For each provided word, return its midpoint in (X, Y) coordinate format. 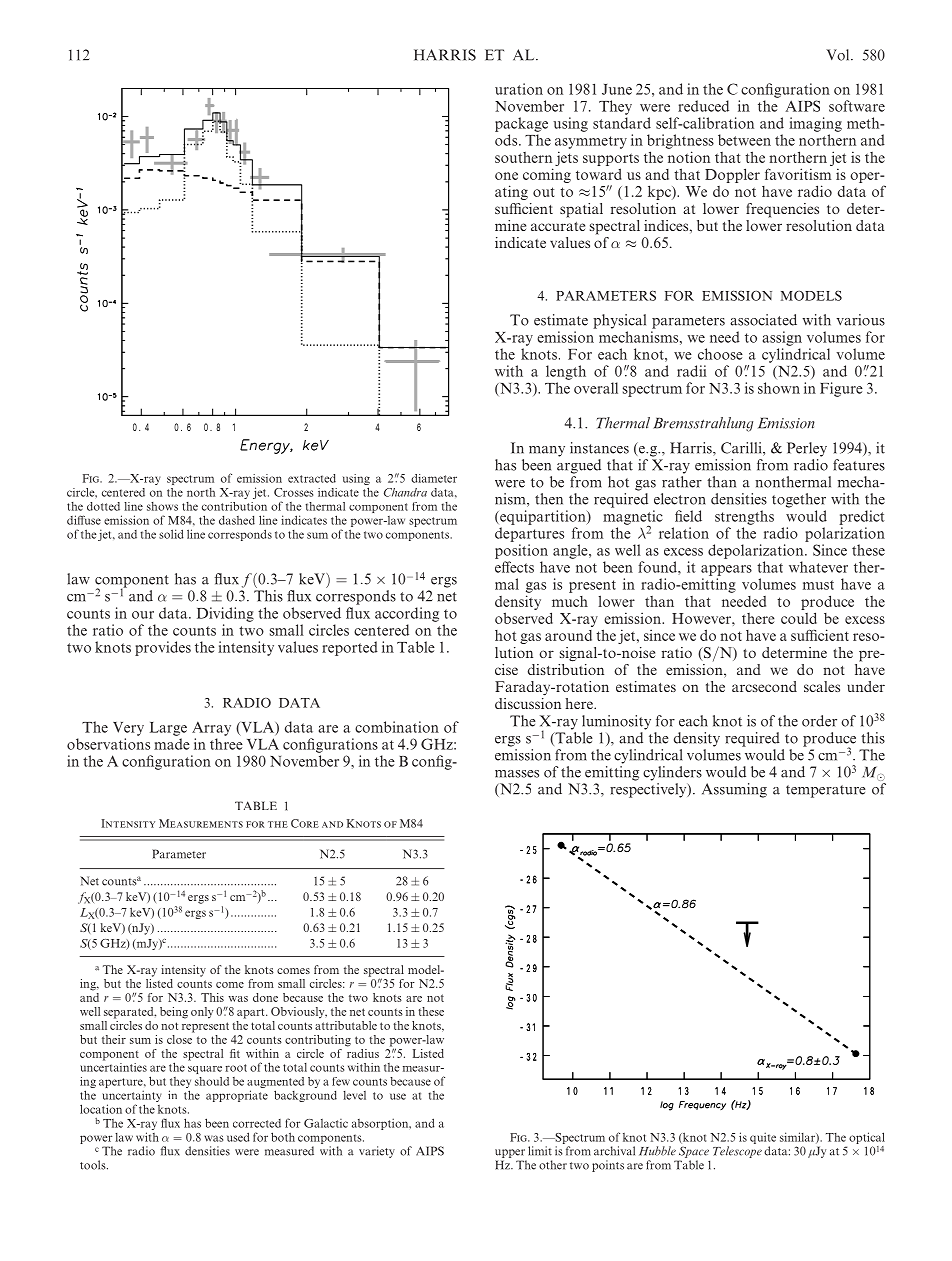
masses (517, 774)
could (799, 618)
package (521, 124)
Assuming (734, 790)
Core (305, 823)
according (407, 614)
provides (163, 648)
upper (510, 1153)
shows (162, 506)
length (566, 372)
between (744, 140)
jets (566, 158)
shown (779, 388)
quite (763, 1138)
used (238, 1137)
